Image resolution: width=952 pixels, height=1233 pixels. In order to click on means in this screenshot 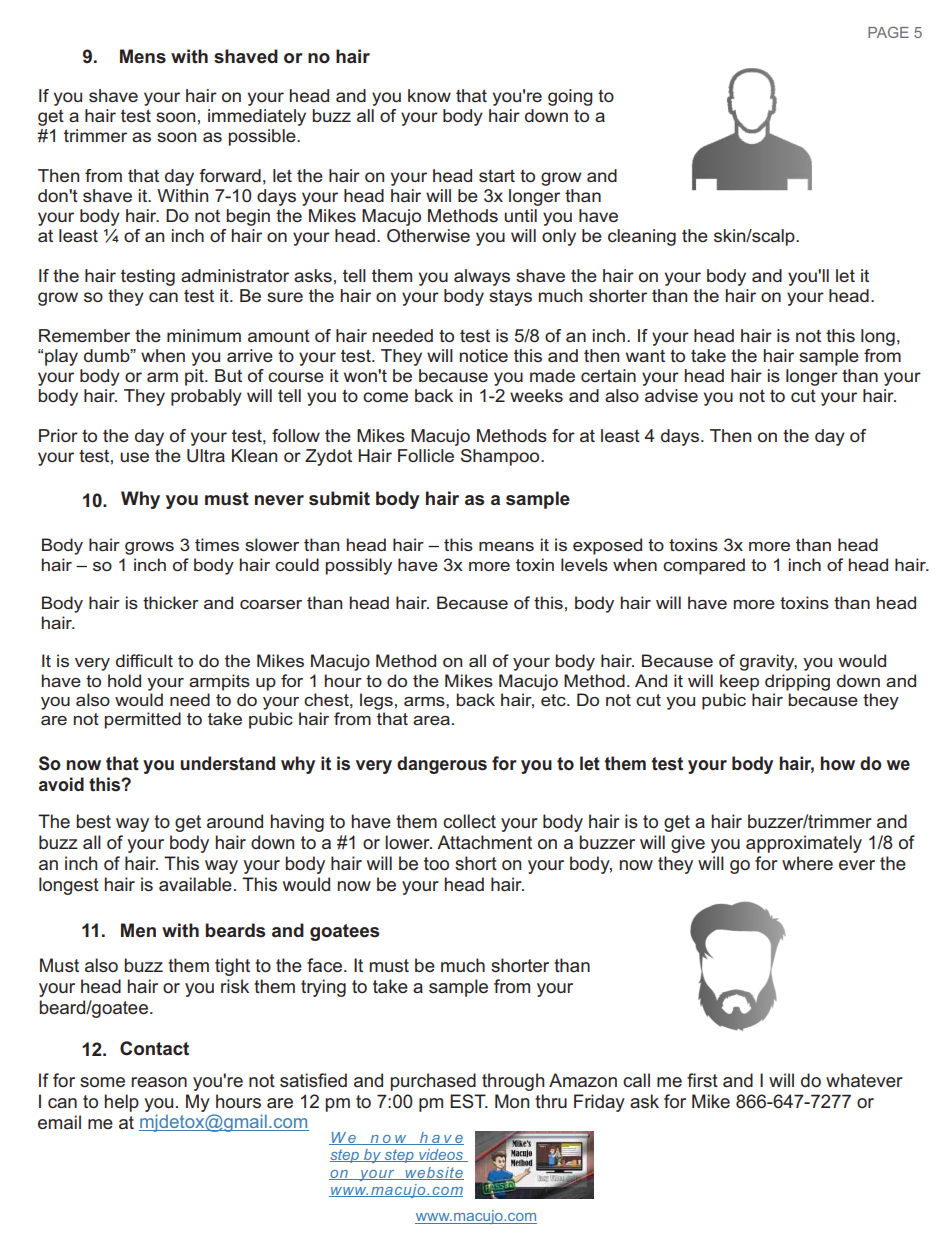, I will do `click(506, 546)`.
